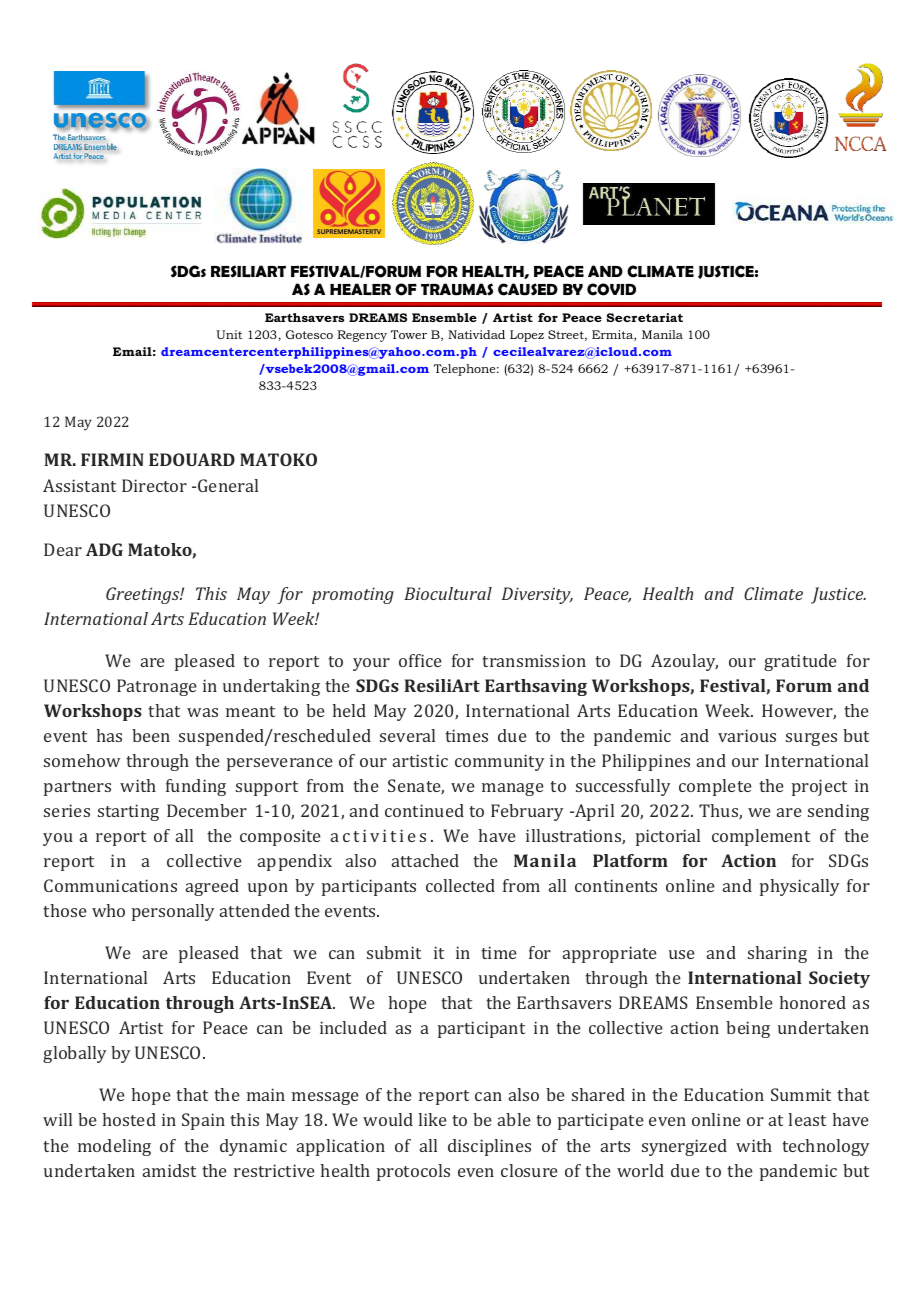  I want to click on sharing, so click(777, 954).
